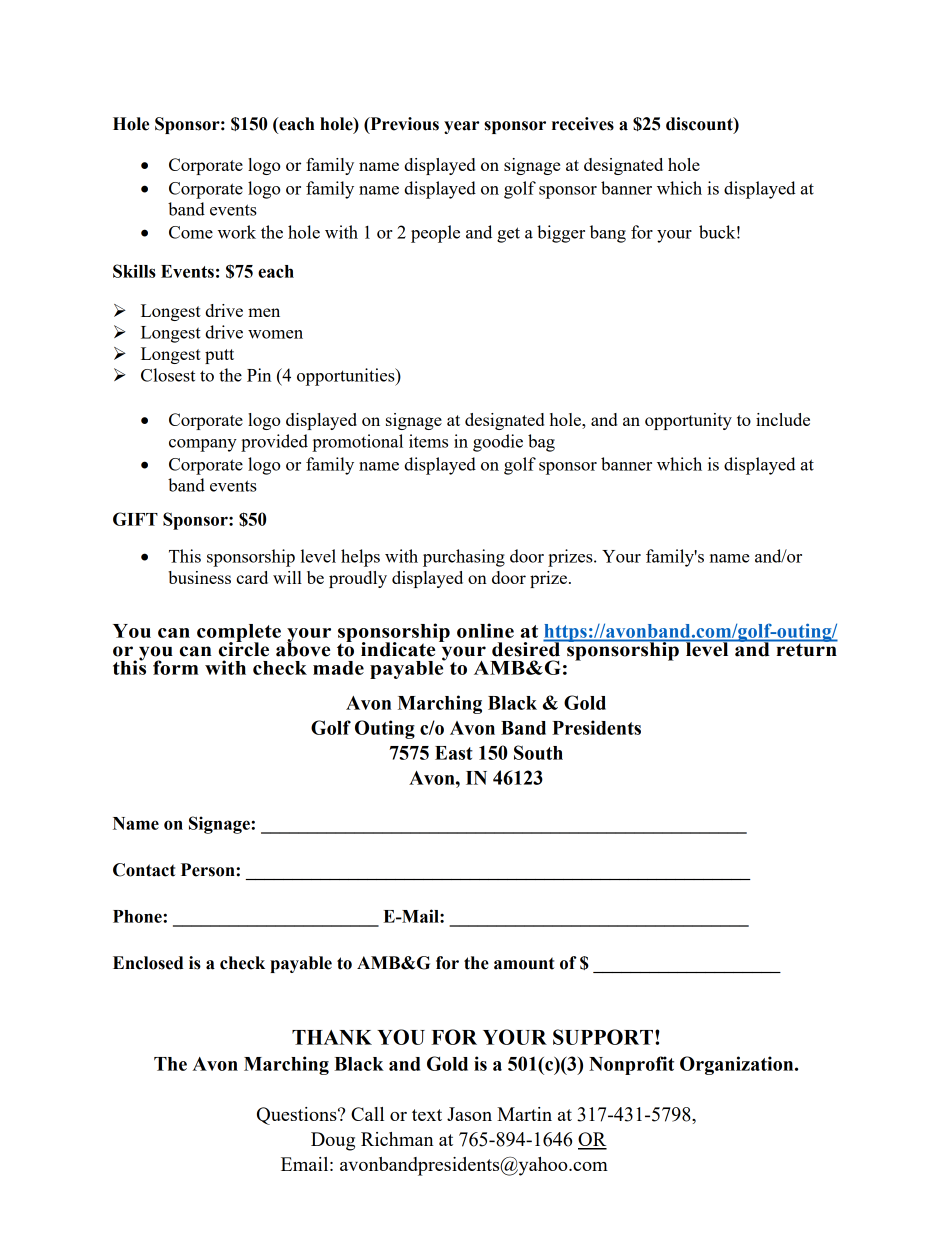 Image resolution: width=952 pixels, height=1233 pixels. What do you see at coordinates (469, 1114) in the page?
I see `Jason` at bounding box center [469, 1114].
